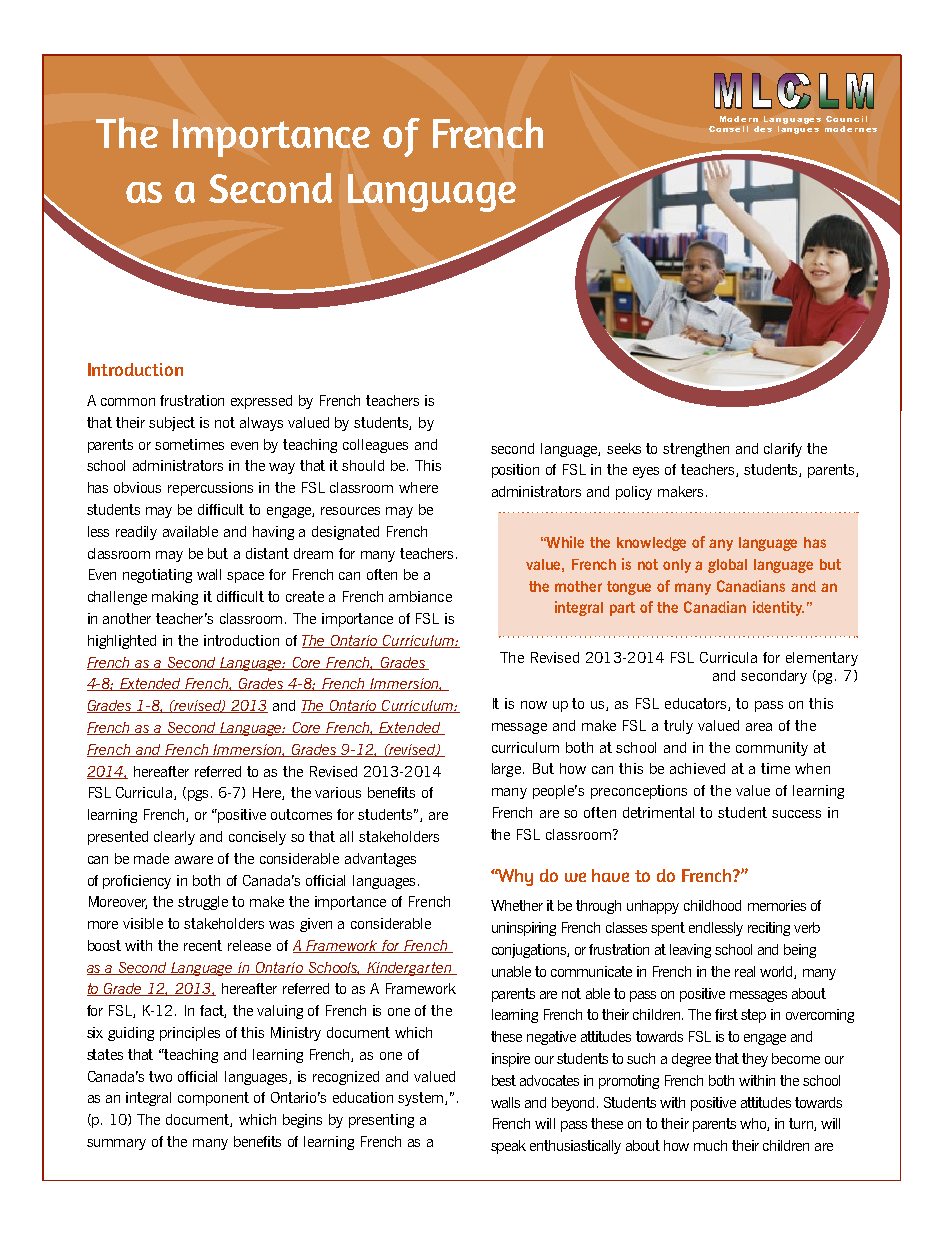  What do you see at coordinates (210, 489) in the document?
I see `repercussions` at bounding box center [210, 489].
